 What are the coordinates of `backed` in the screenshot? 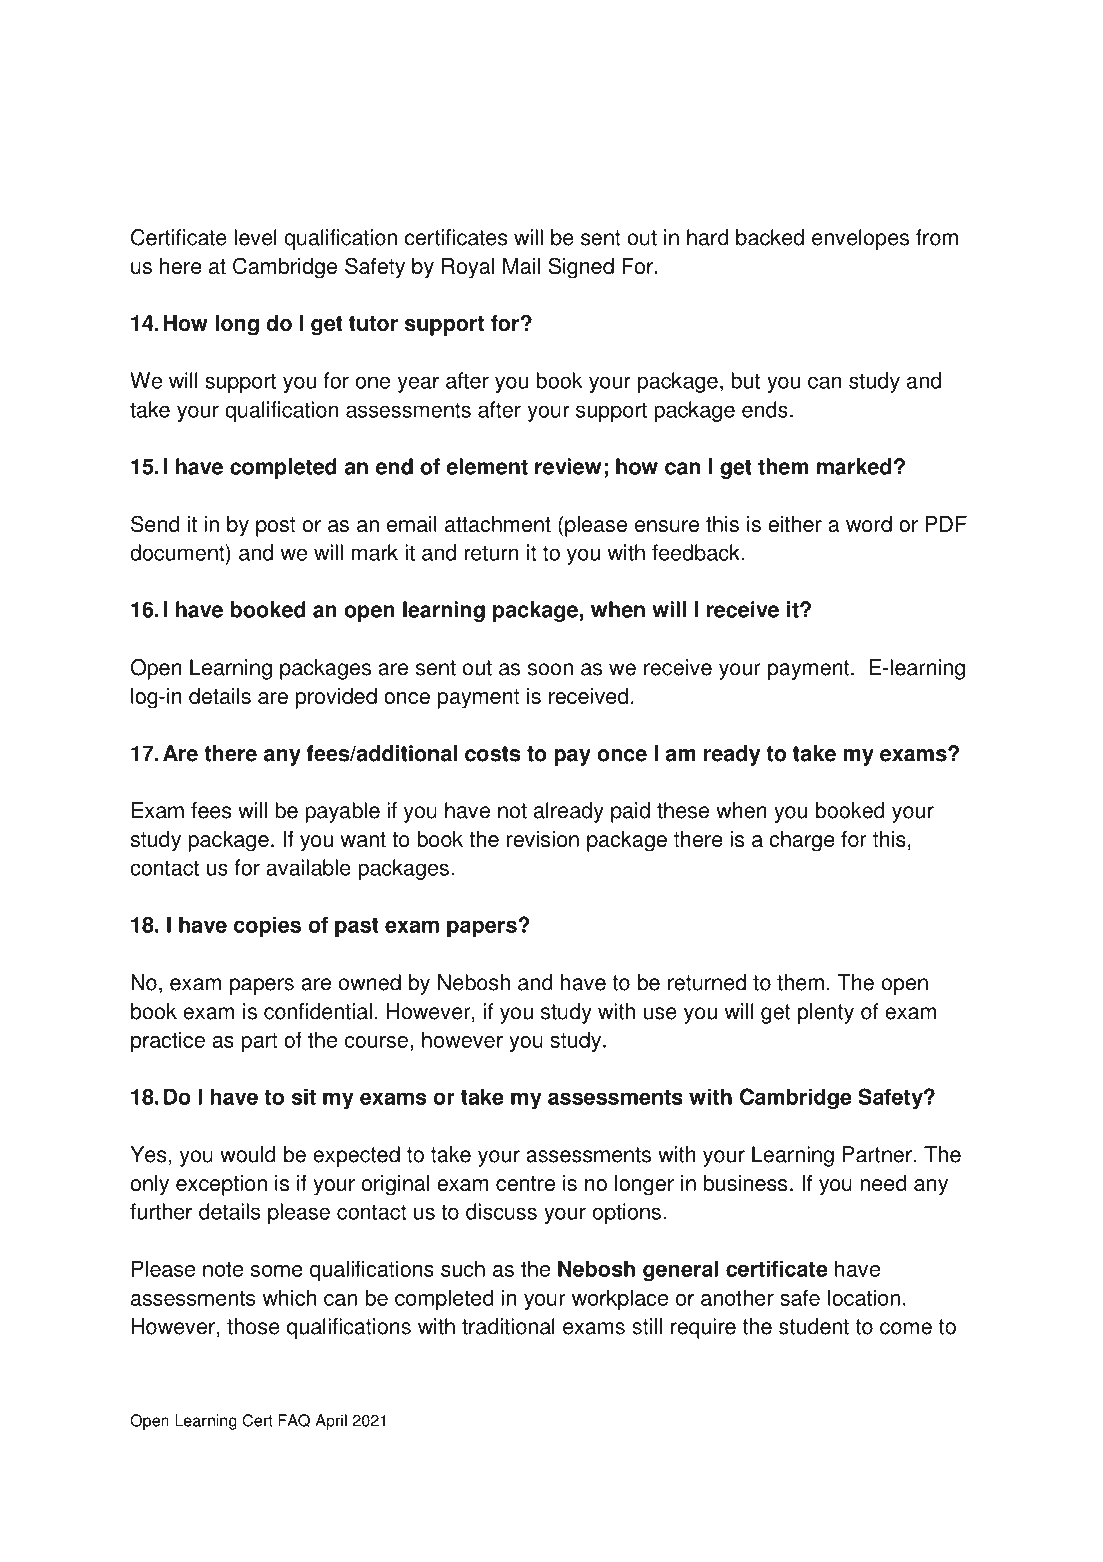 It's located at (770, 237).
